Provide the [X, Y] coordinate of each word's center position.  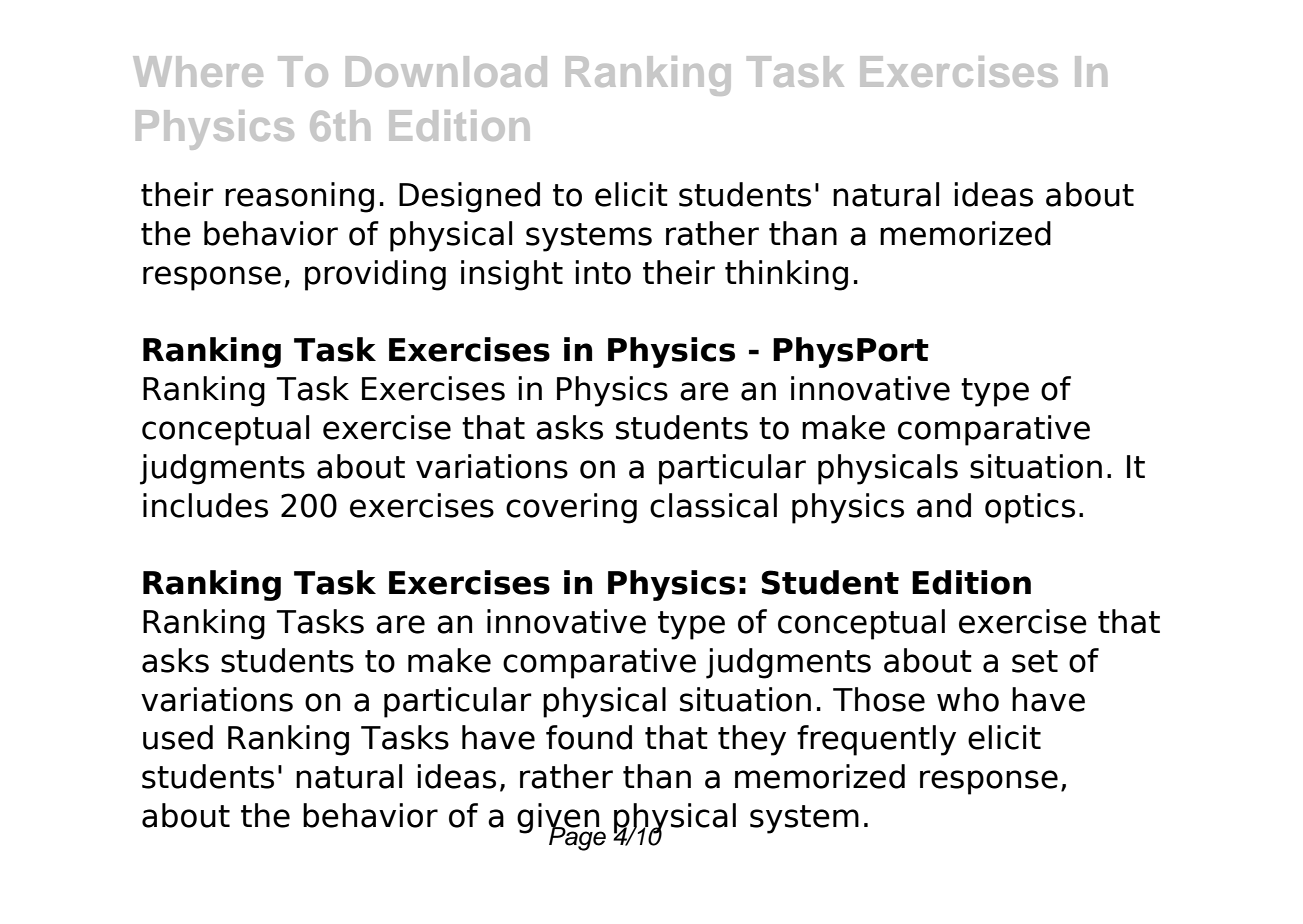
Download [446, 71]
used [178, 737]
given [559, 819]
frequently [876, 740]
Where [198, 71]
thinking [786, 275]
